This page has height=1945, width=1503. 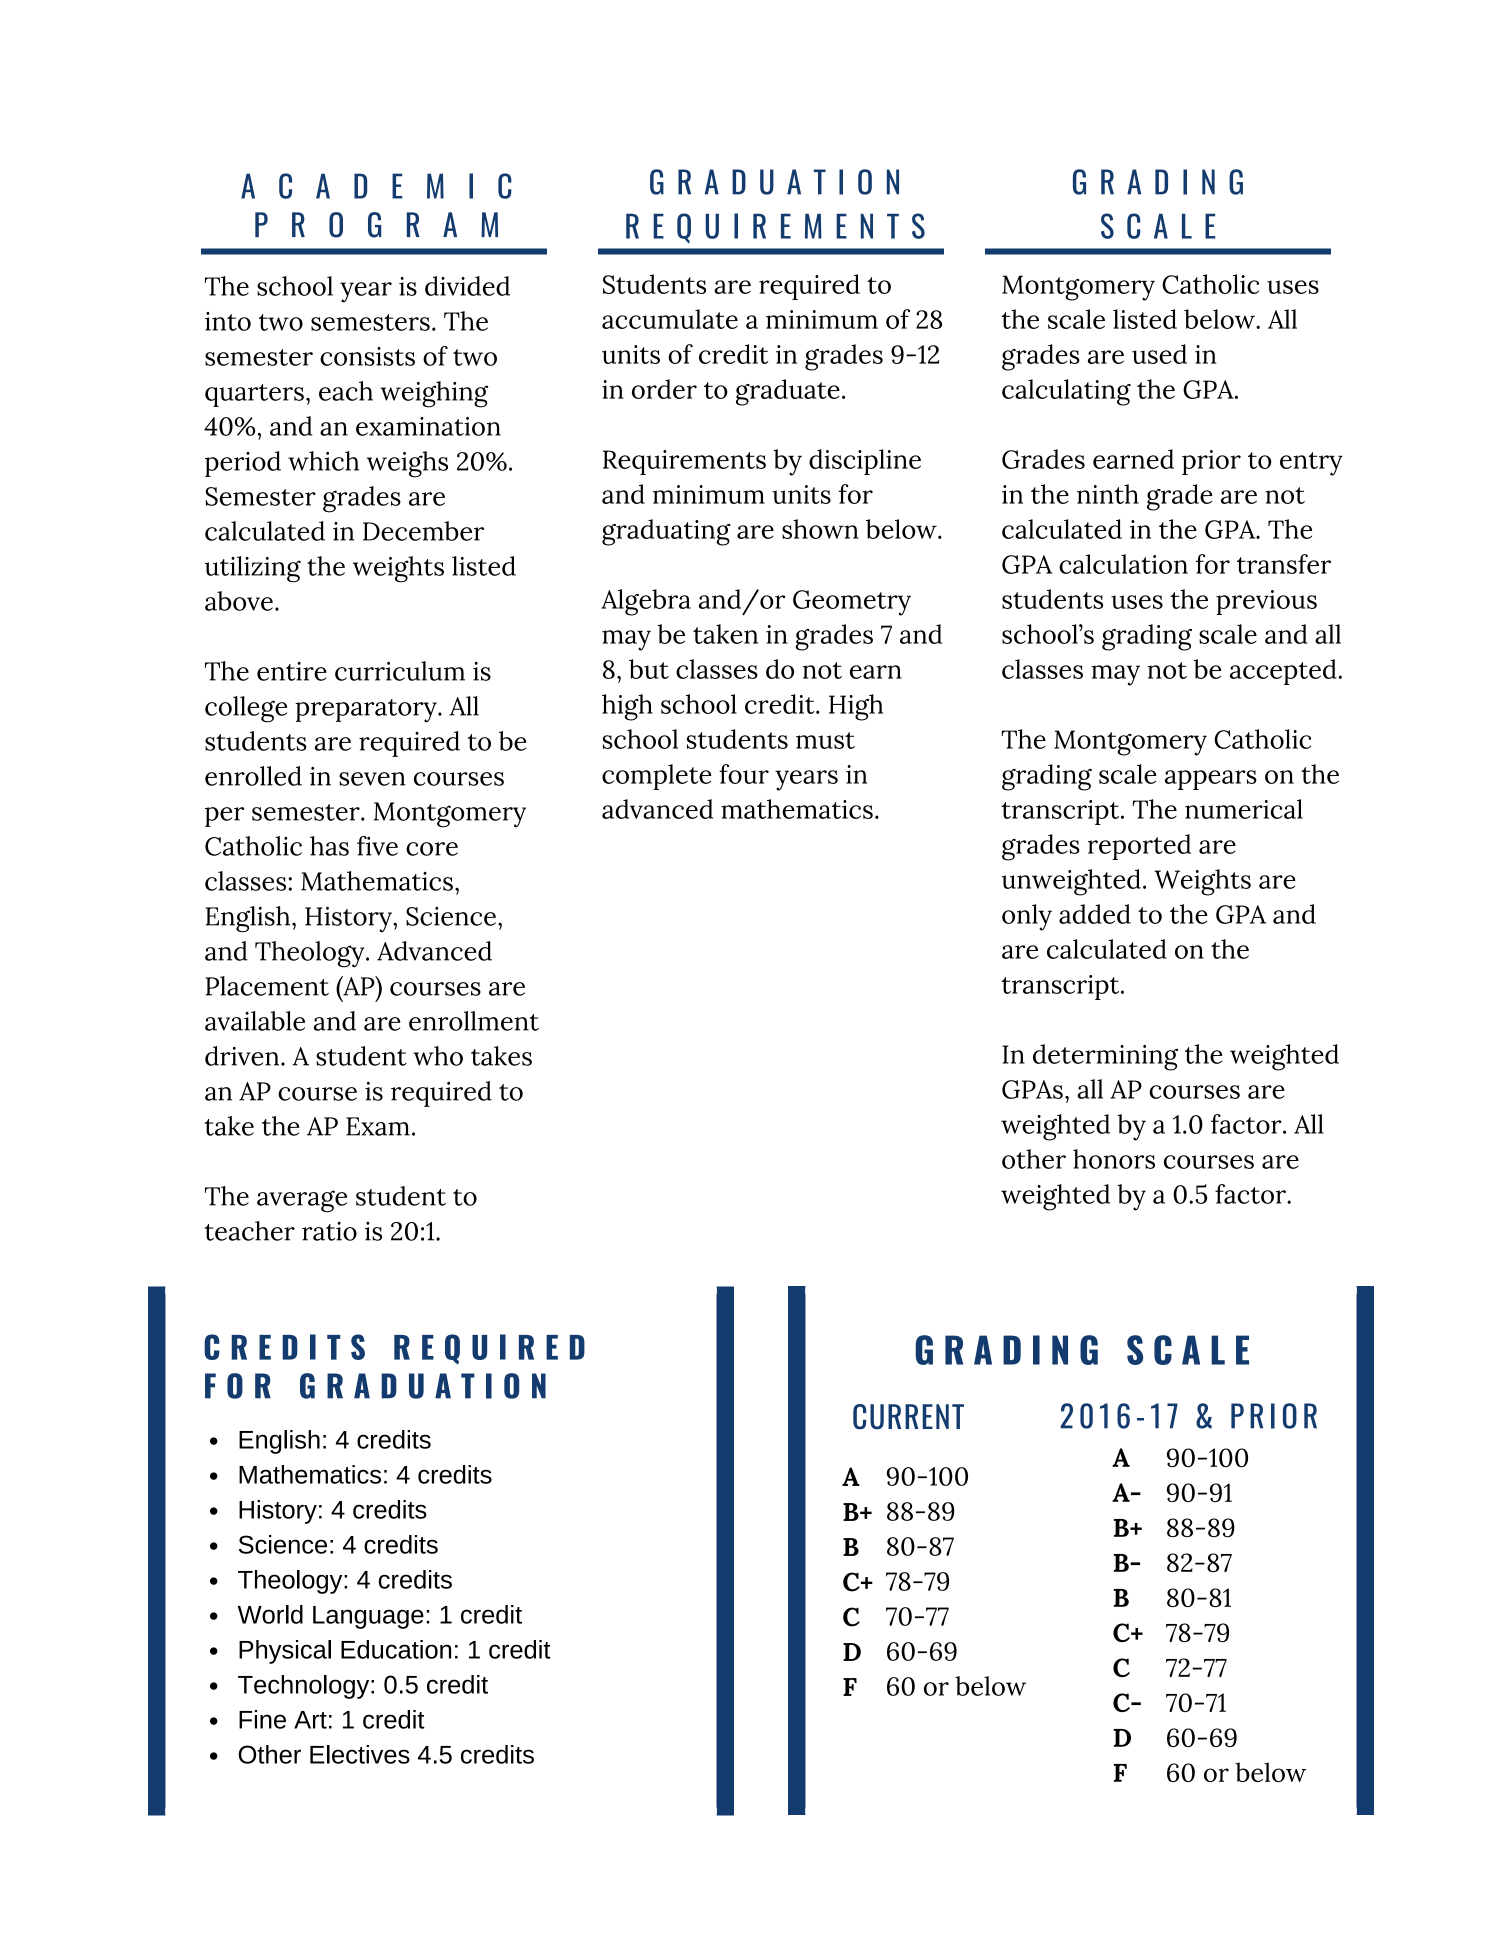 I want to click on honors, so click(x=1114, y=1159).
